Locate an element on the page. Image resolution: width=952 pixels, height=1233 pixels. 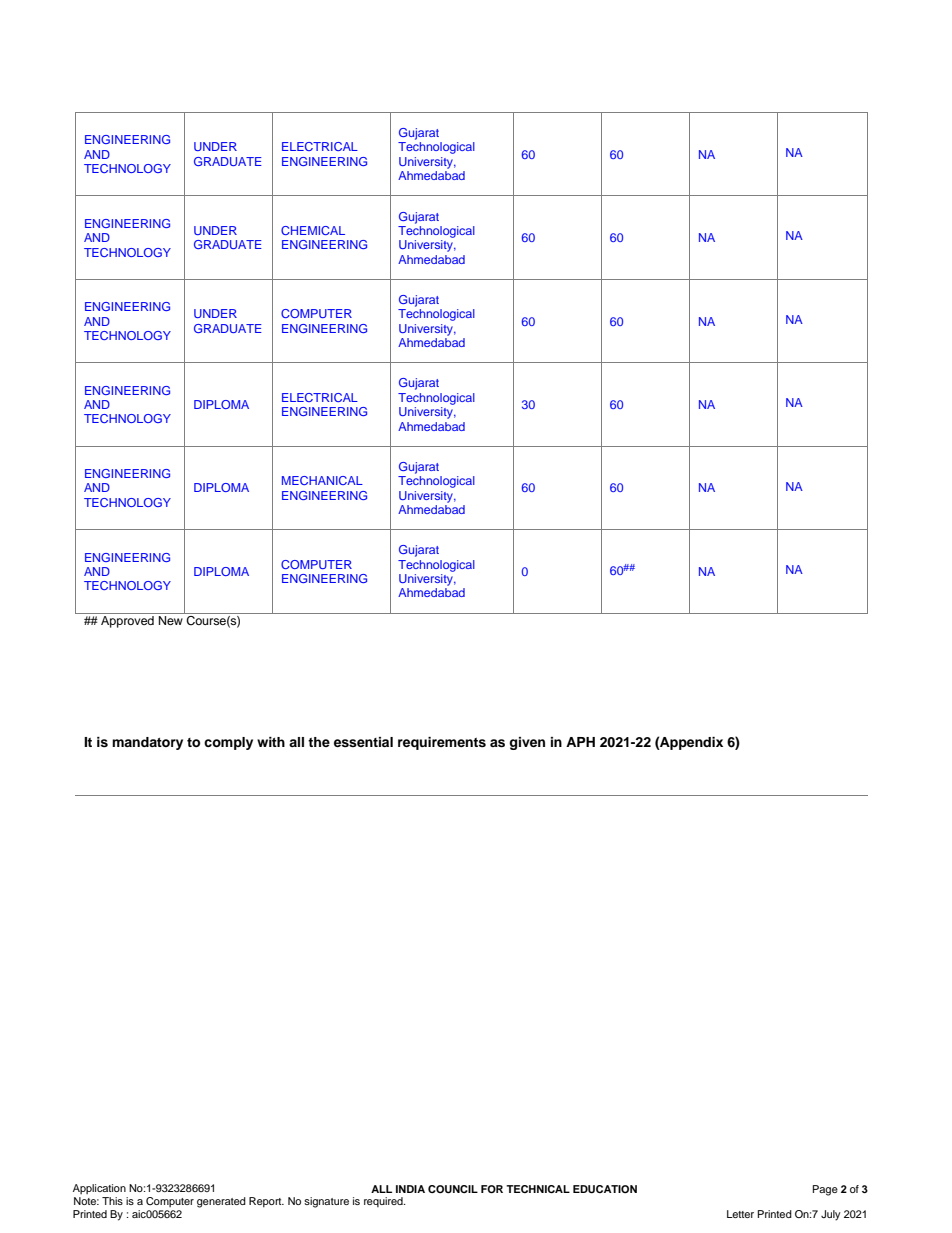
MECHANICAL is located at coordinates (322, 480).
